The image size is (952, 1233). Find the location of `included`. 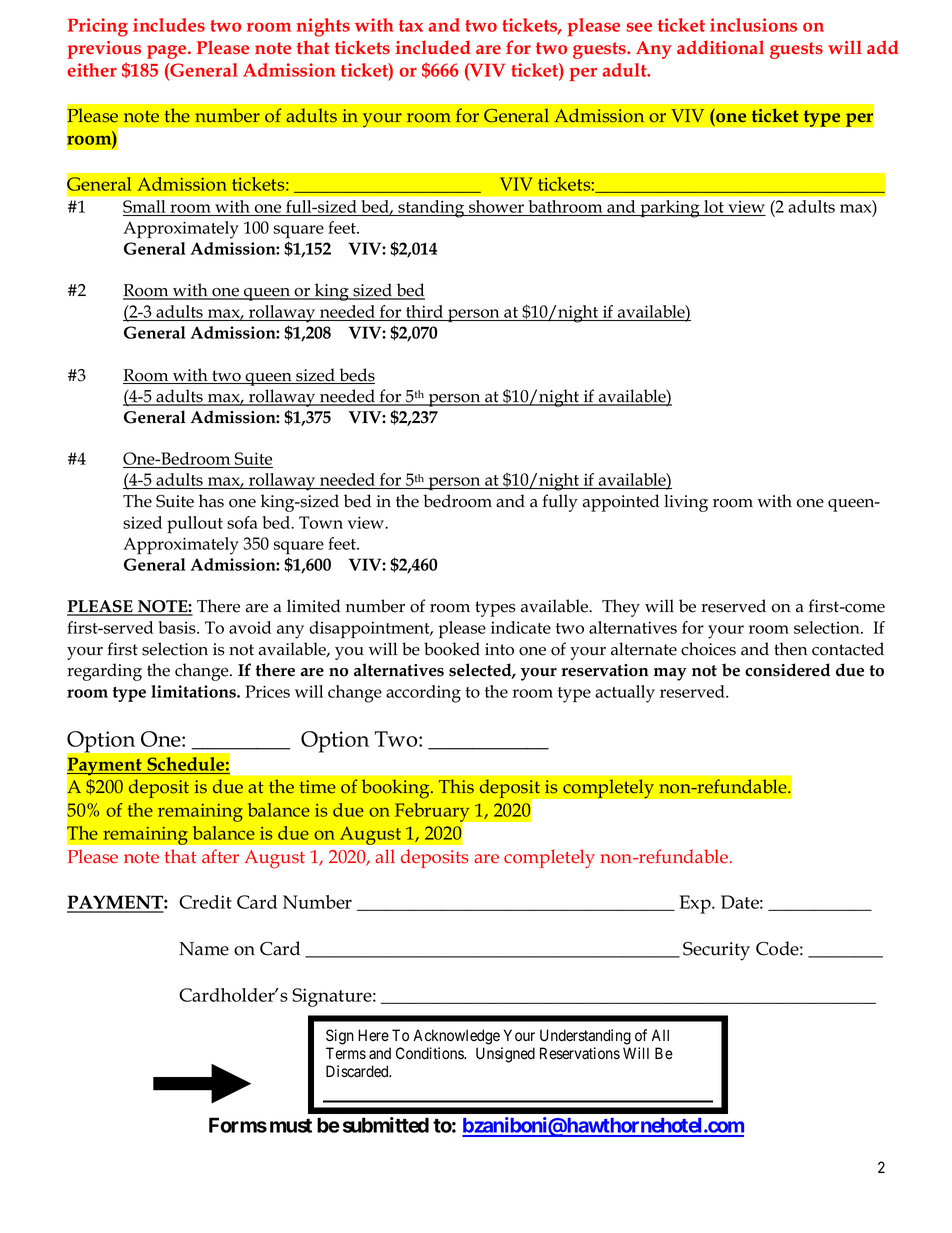

included is located at coordinates (433, 47).
